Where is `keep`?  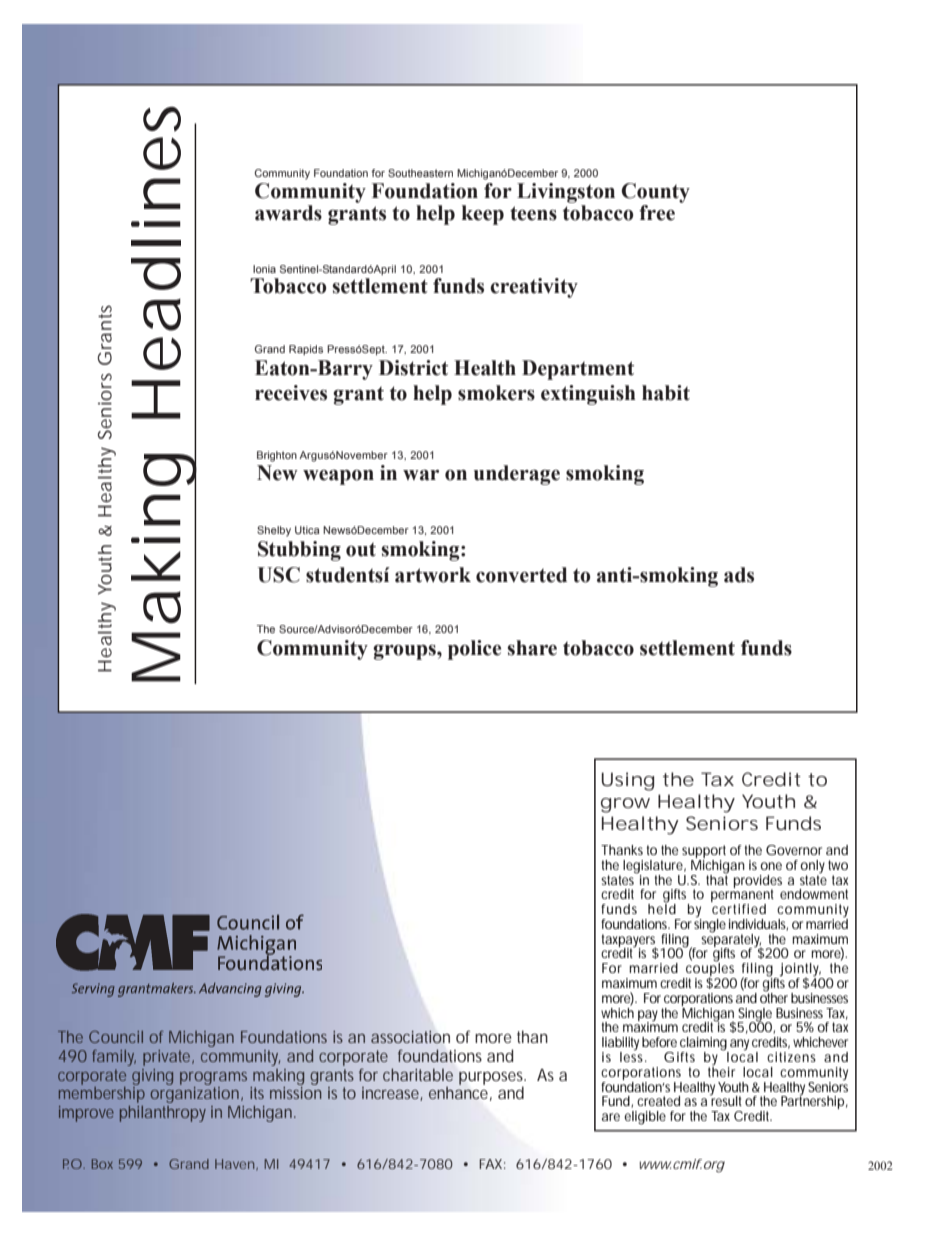 keep is located at coordinates (483, 215).
